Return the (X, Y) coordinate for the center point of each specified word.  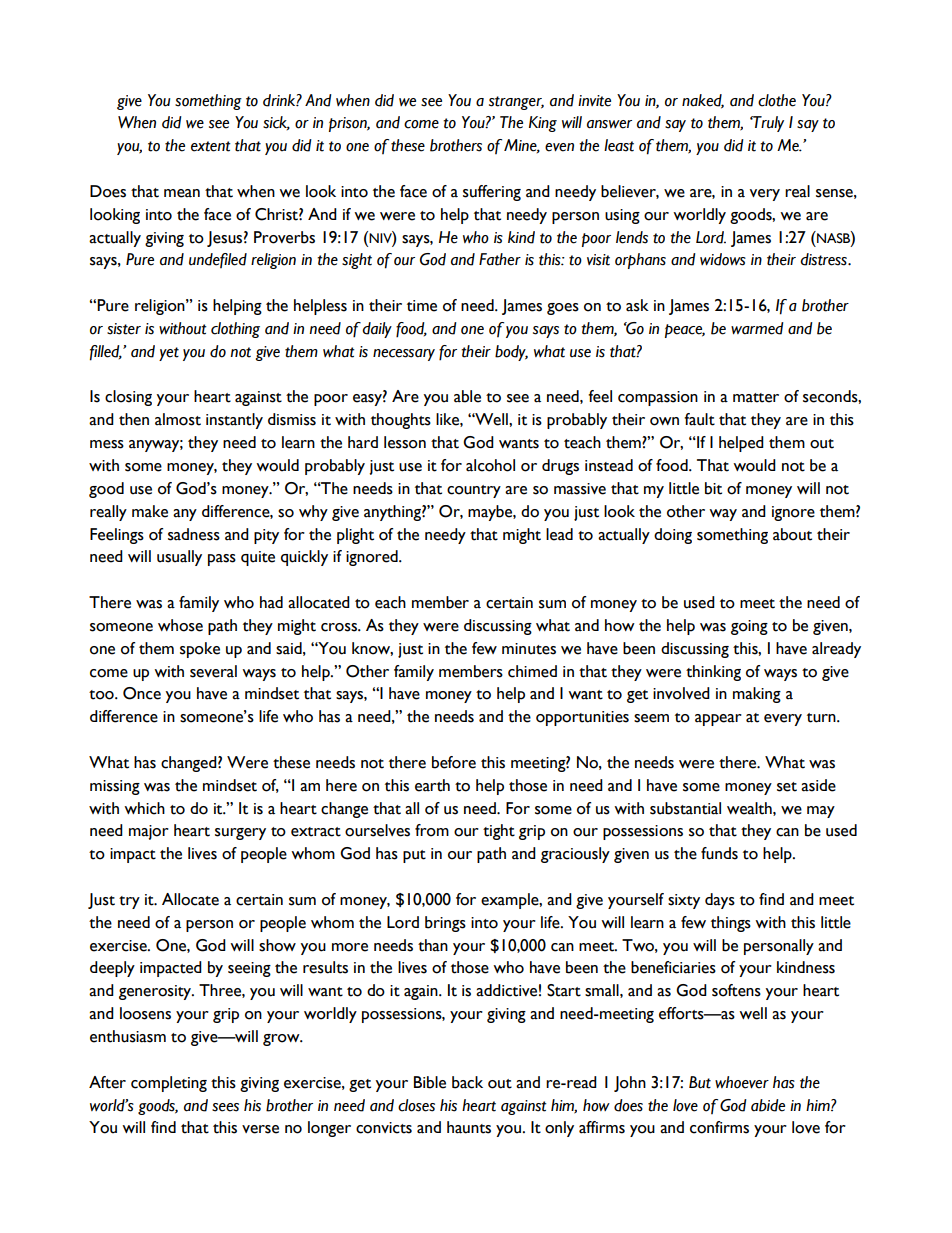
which (144, 808)
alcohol (490, 465)
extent (211, 146)
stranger (516, 103)
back (467, 1082)
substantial (685, 808)
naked (703, 101)
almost (178, 419)
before (454, 762)
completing (169, 1084)
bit (713, 488)
